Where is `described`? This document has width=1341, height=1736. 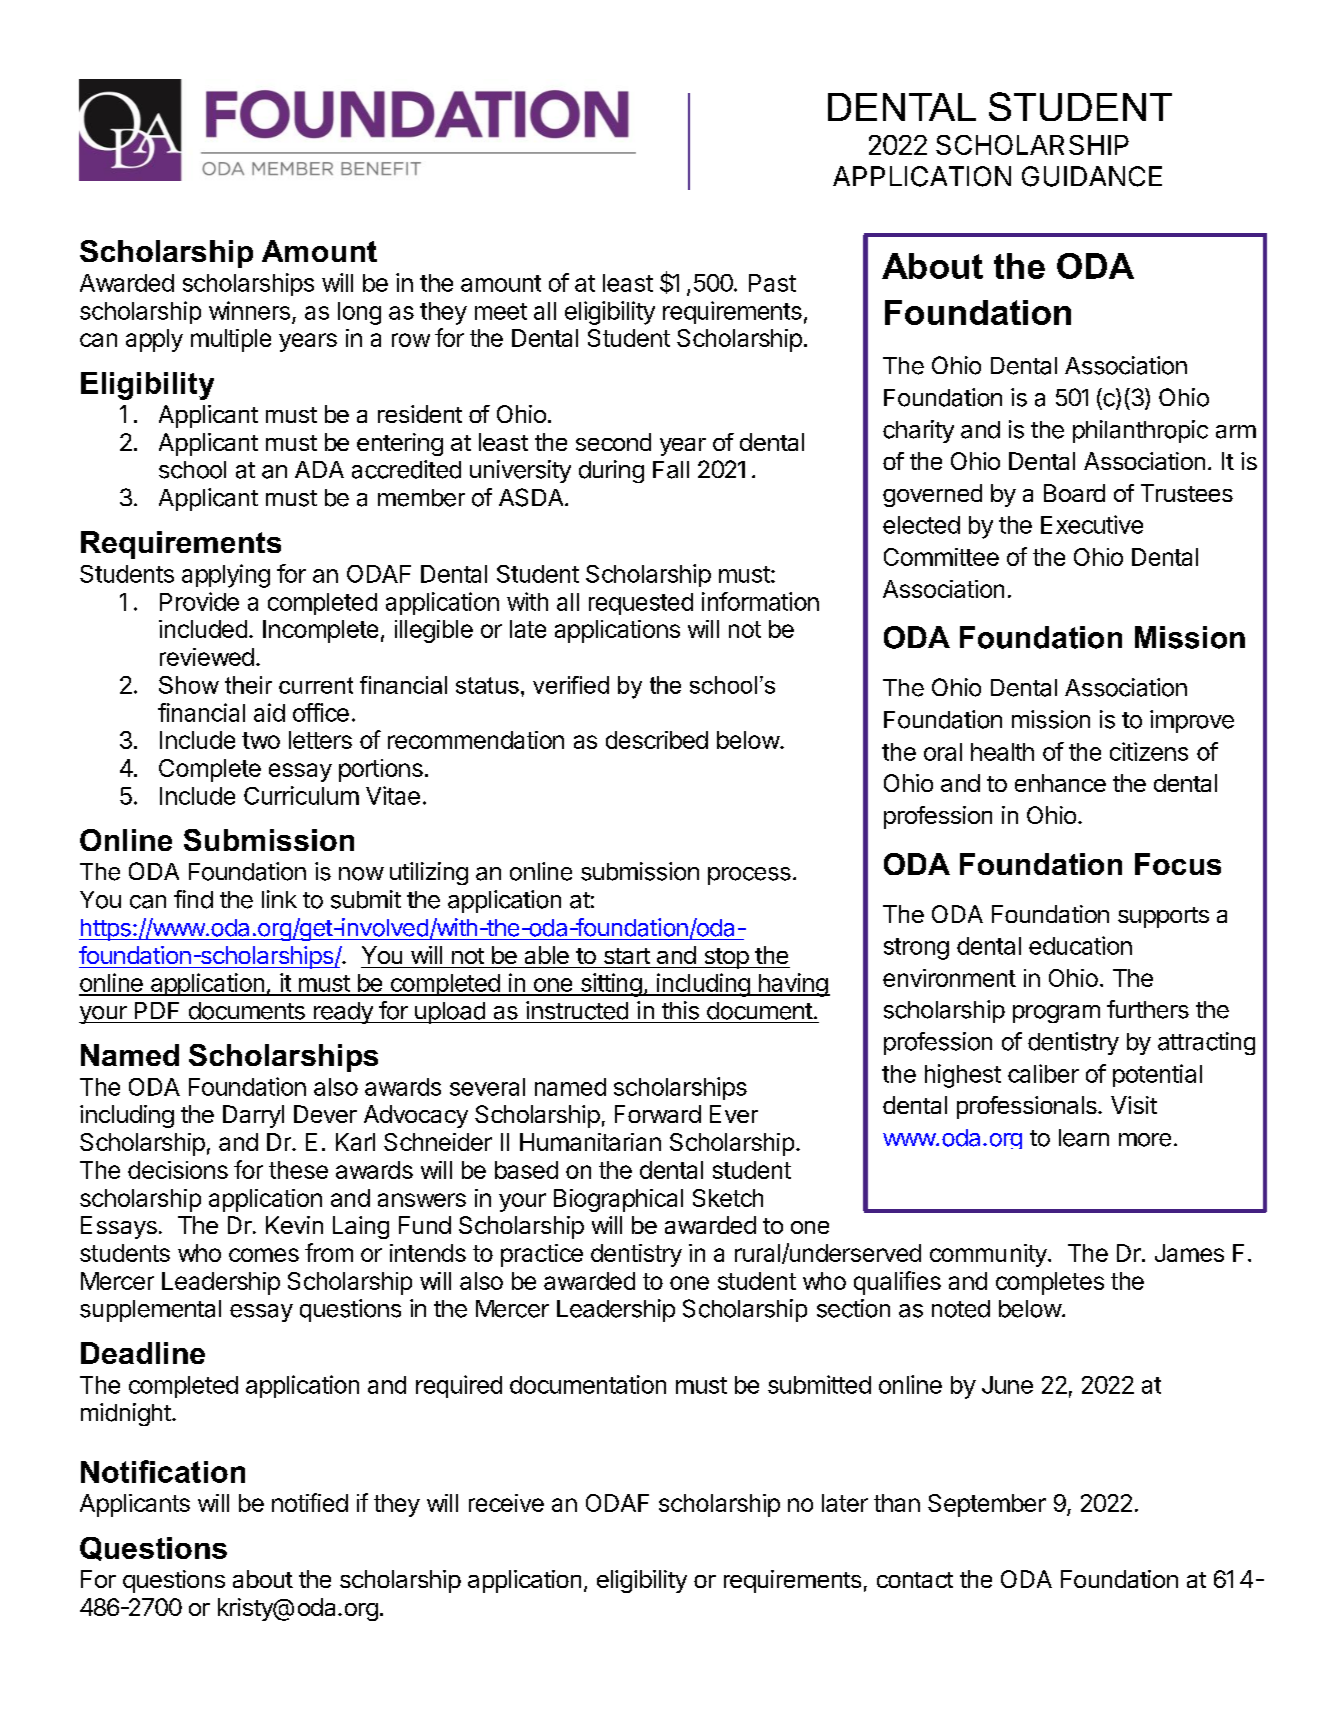
described is located at coordinates (657, 740).
